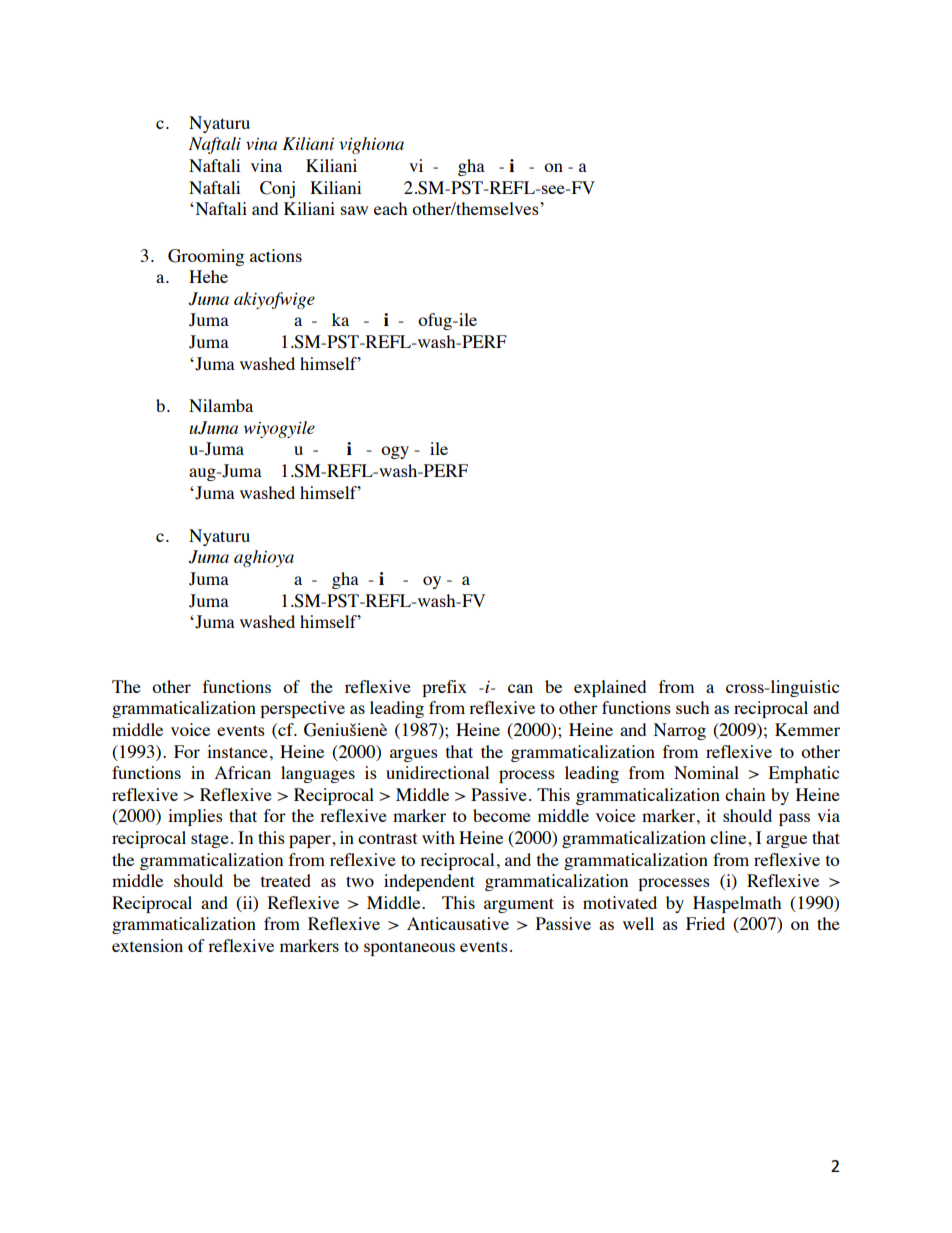  I want to click on extension, so click(147, 945).
